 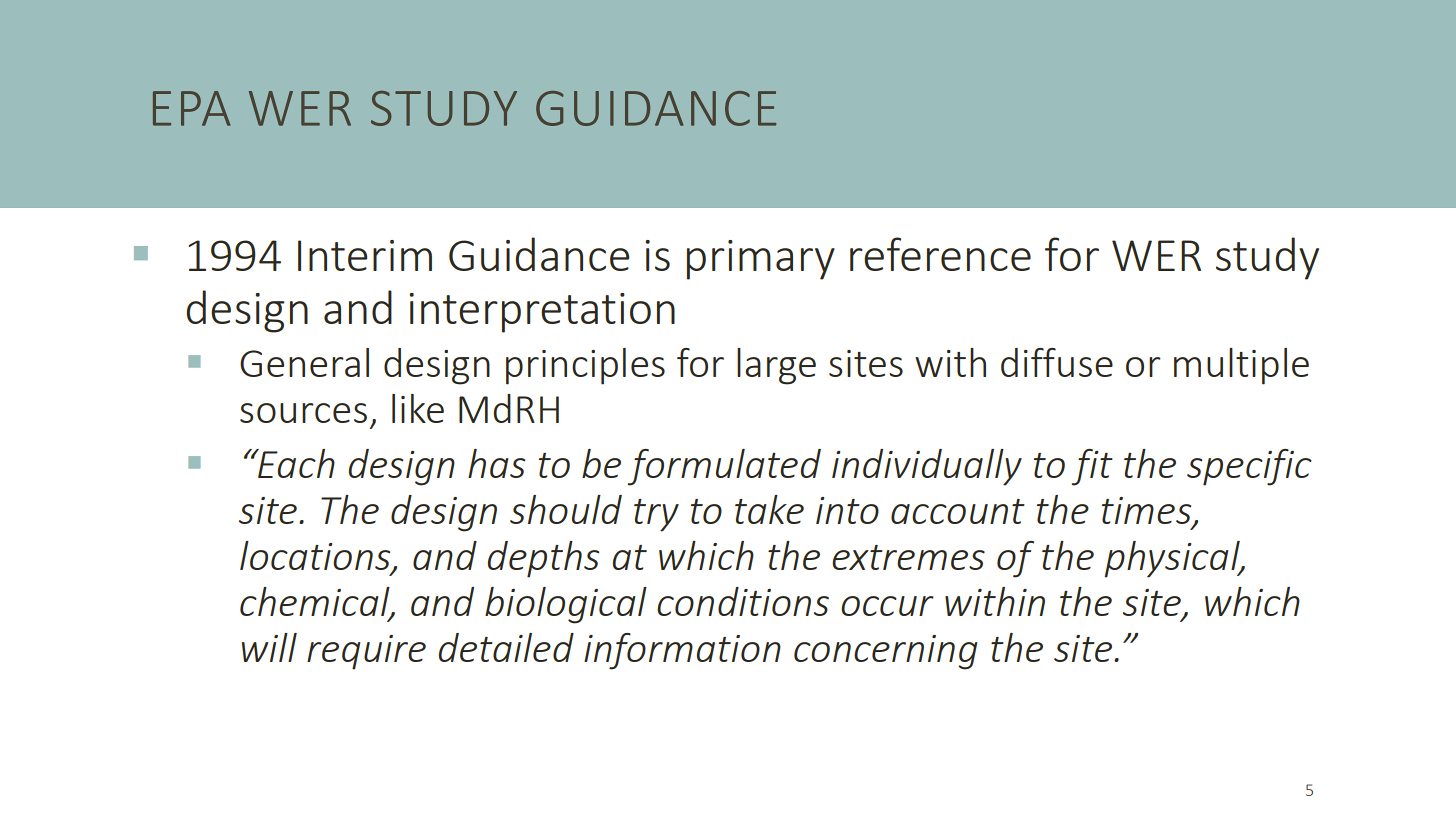 I want to click on General, so click(x=304, y=362).
